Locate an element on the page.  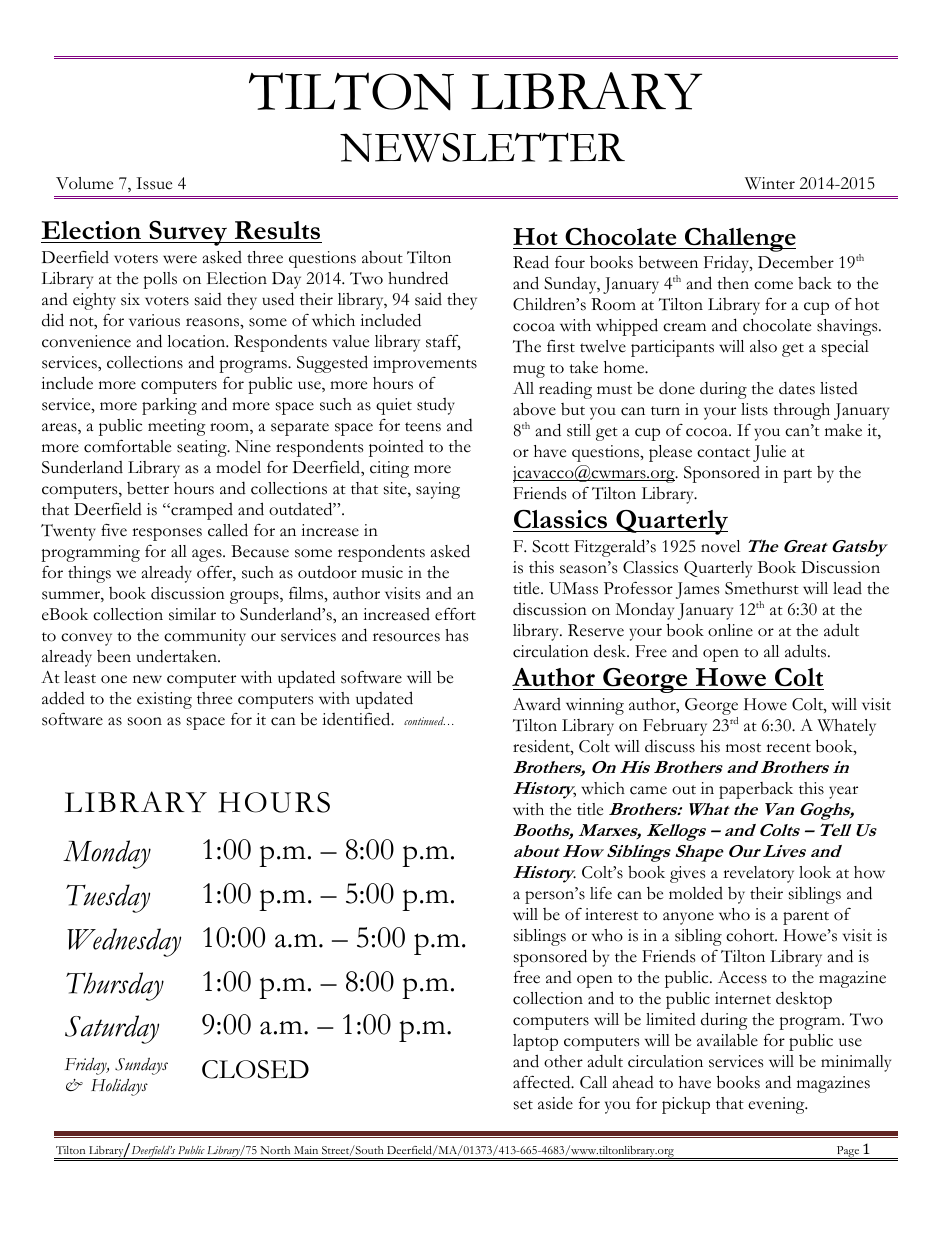
Issue is located at coordinates (154, 183).
